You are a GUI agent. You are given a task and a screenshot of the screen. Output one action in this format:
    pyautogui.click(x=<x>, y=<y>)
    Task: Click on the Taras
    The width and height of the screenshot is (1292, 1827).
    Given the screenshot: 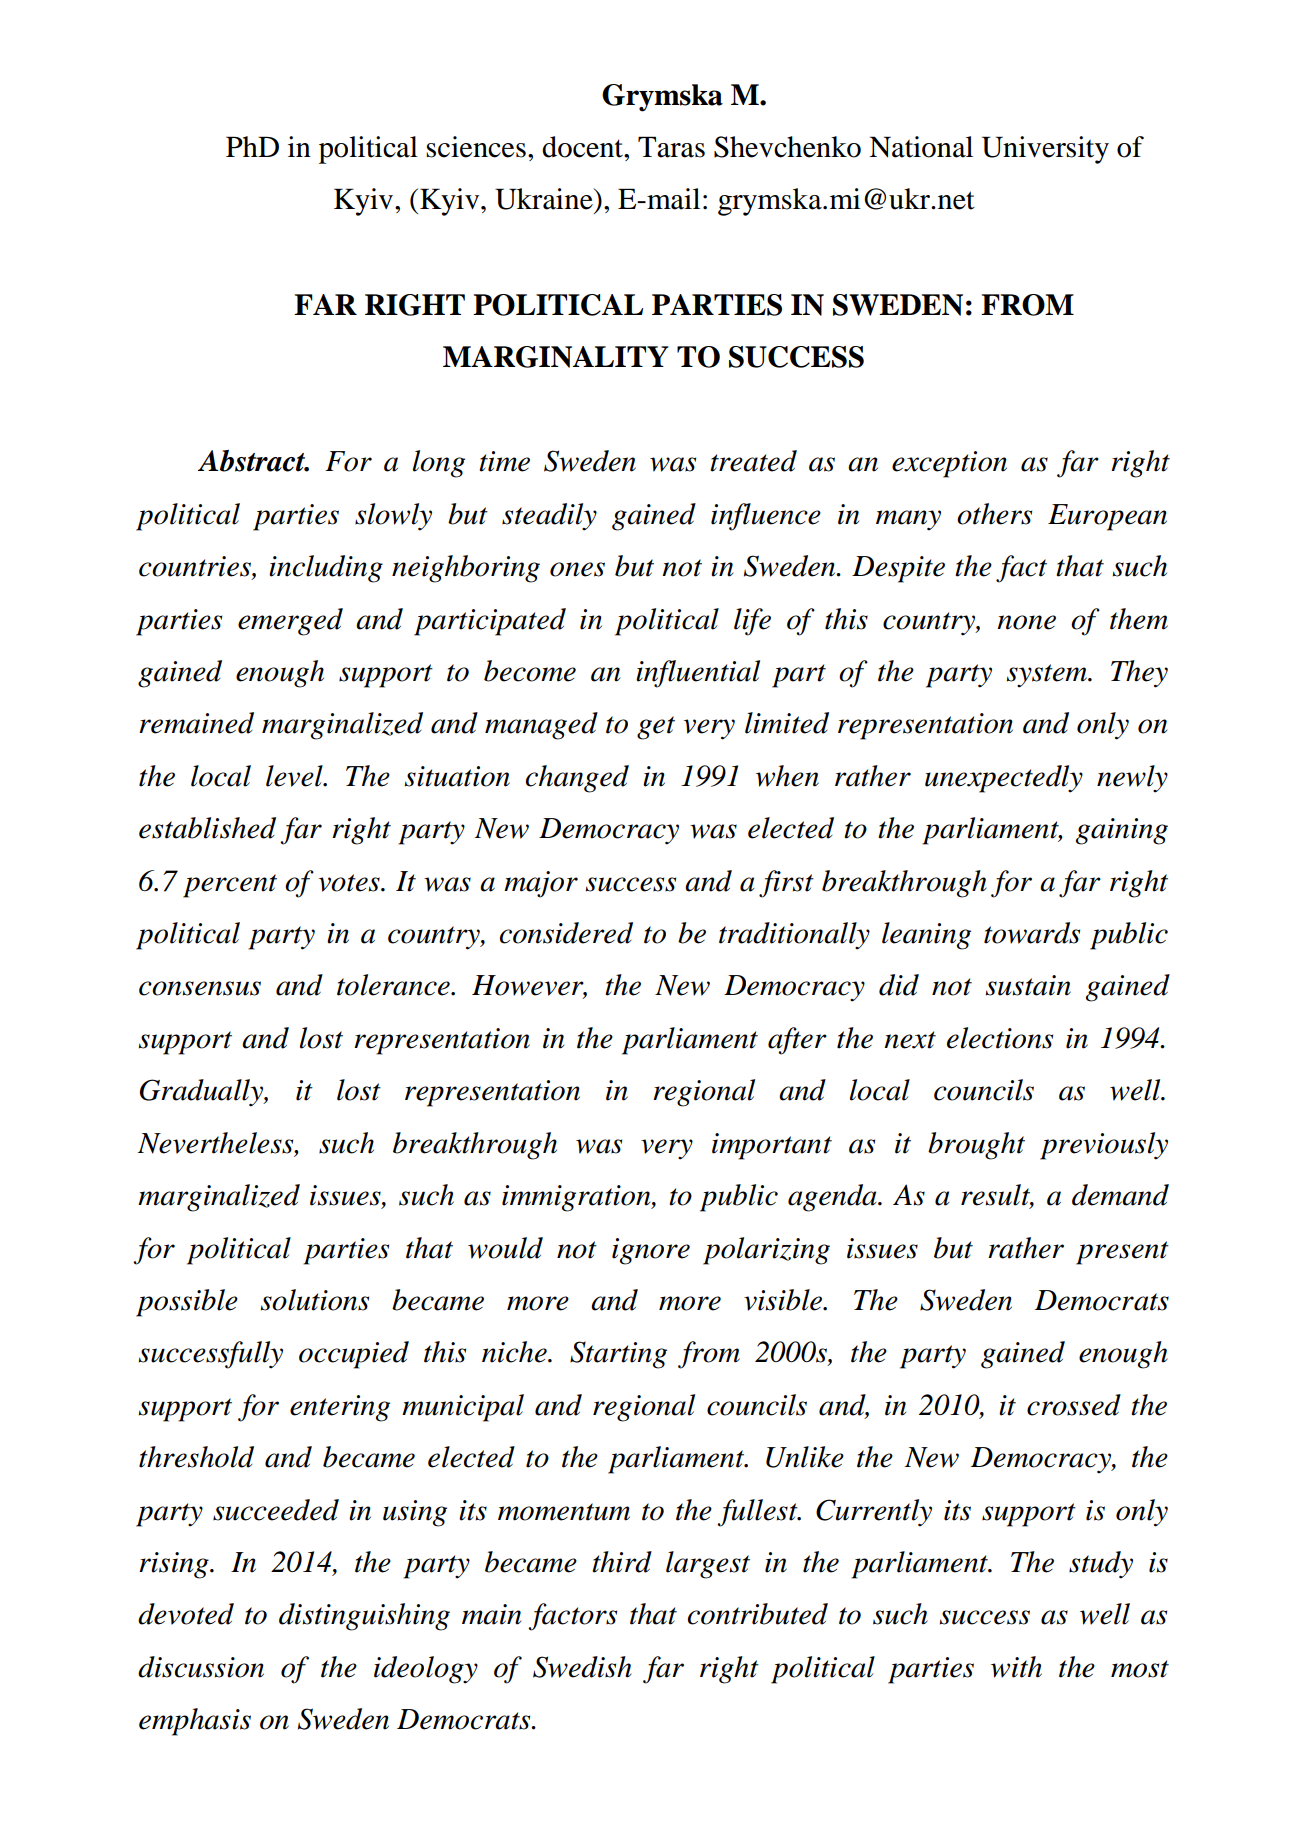 What is the action you would take?
    pyautogui.click(x=671, y=147)
